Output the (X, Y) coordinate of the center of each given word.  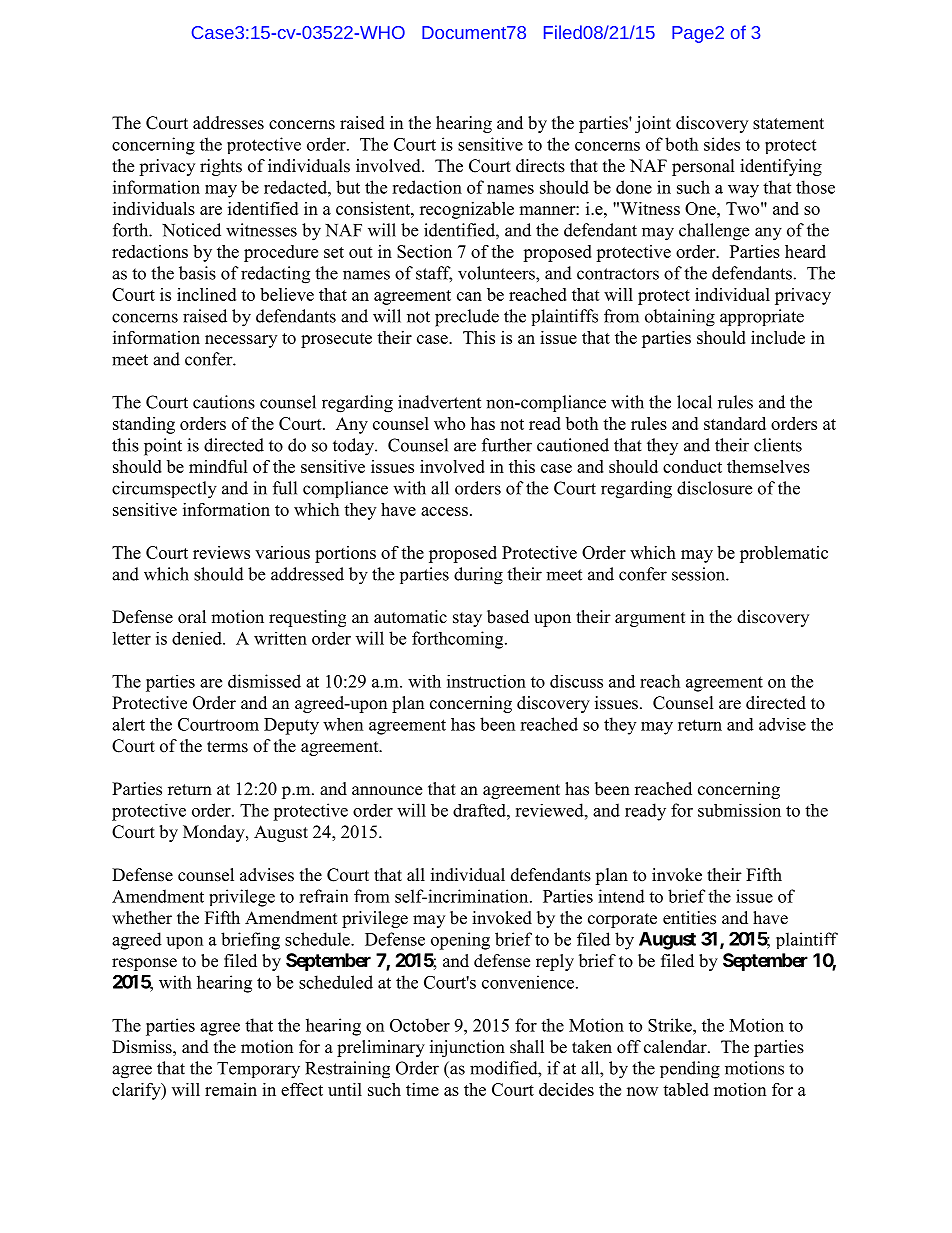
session (699, 574)
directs (540, 166)
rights (221, 167)
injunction (467, 1048)
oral (192, 617)
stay (467, 619)
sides (722, 144)
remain (231, 1089)
